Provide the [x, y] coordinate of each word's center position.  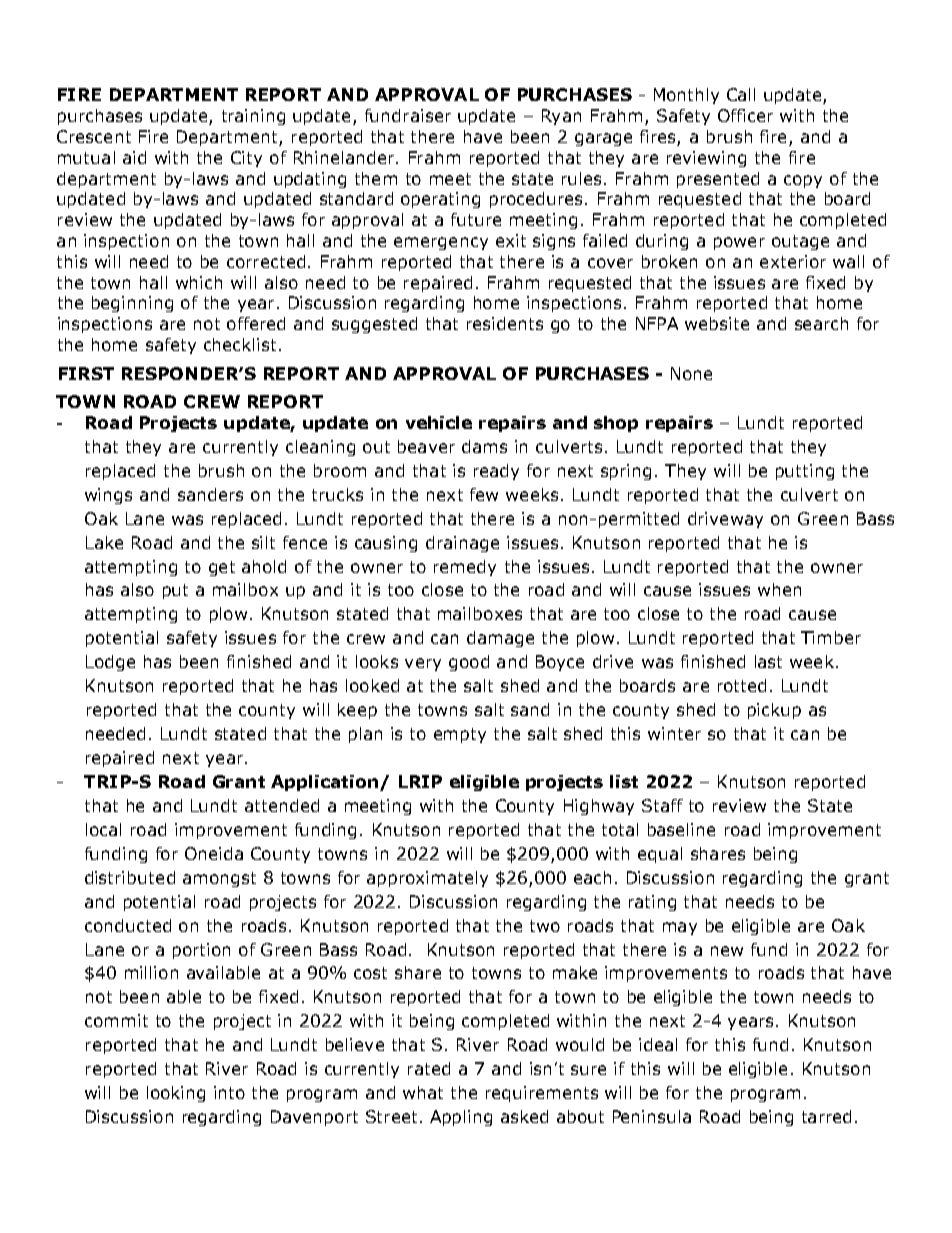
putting [805, 472]
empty [460, 735]
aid [134, 157]
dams [484, 446]
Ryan [561, 117]
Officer [745, 115]
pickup [774, 711]
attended [282, 805]
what [423, 1092]
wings [108, 496]
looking [176, 1094]
